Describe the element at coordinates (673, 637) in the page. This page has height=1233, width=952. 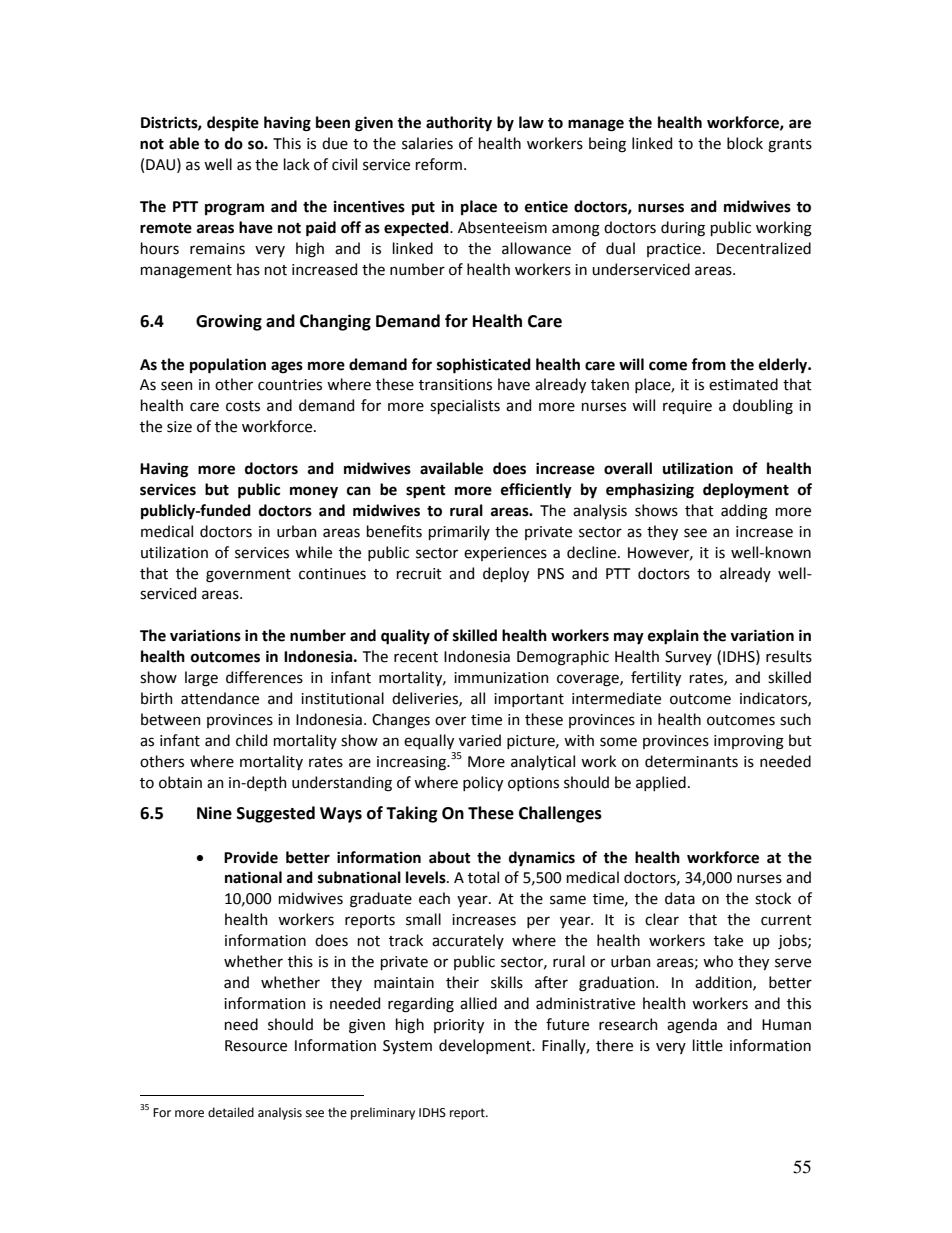
I see `explain` at that location.
